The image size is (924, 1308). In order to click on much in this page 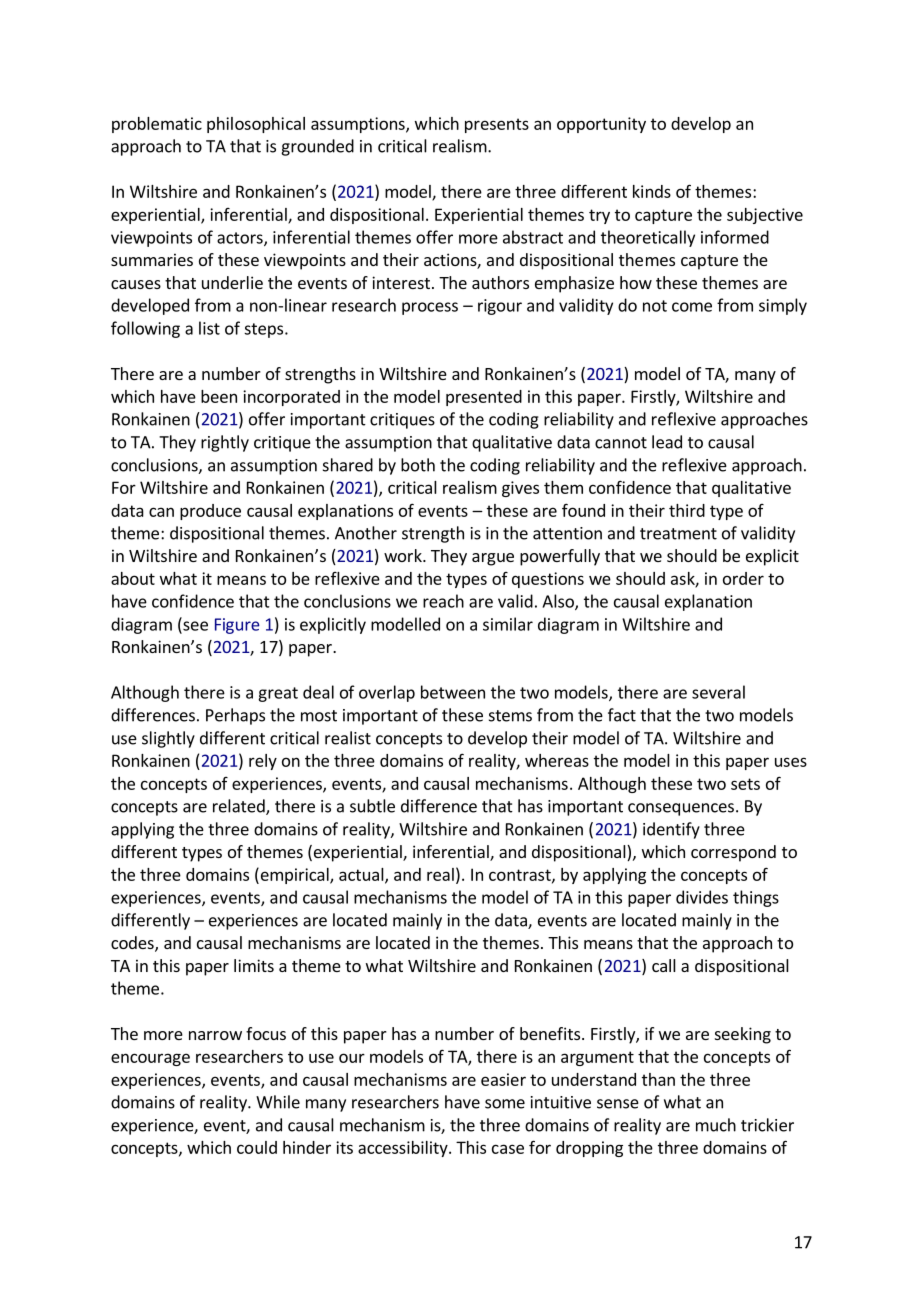, I will do `click(716, 1125)`.
